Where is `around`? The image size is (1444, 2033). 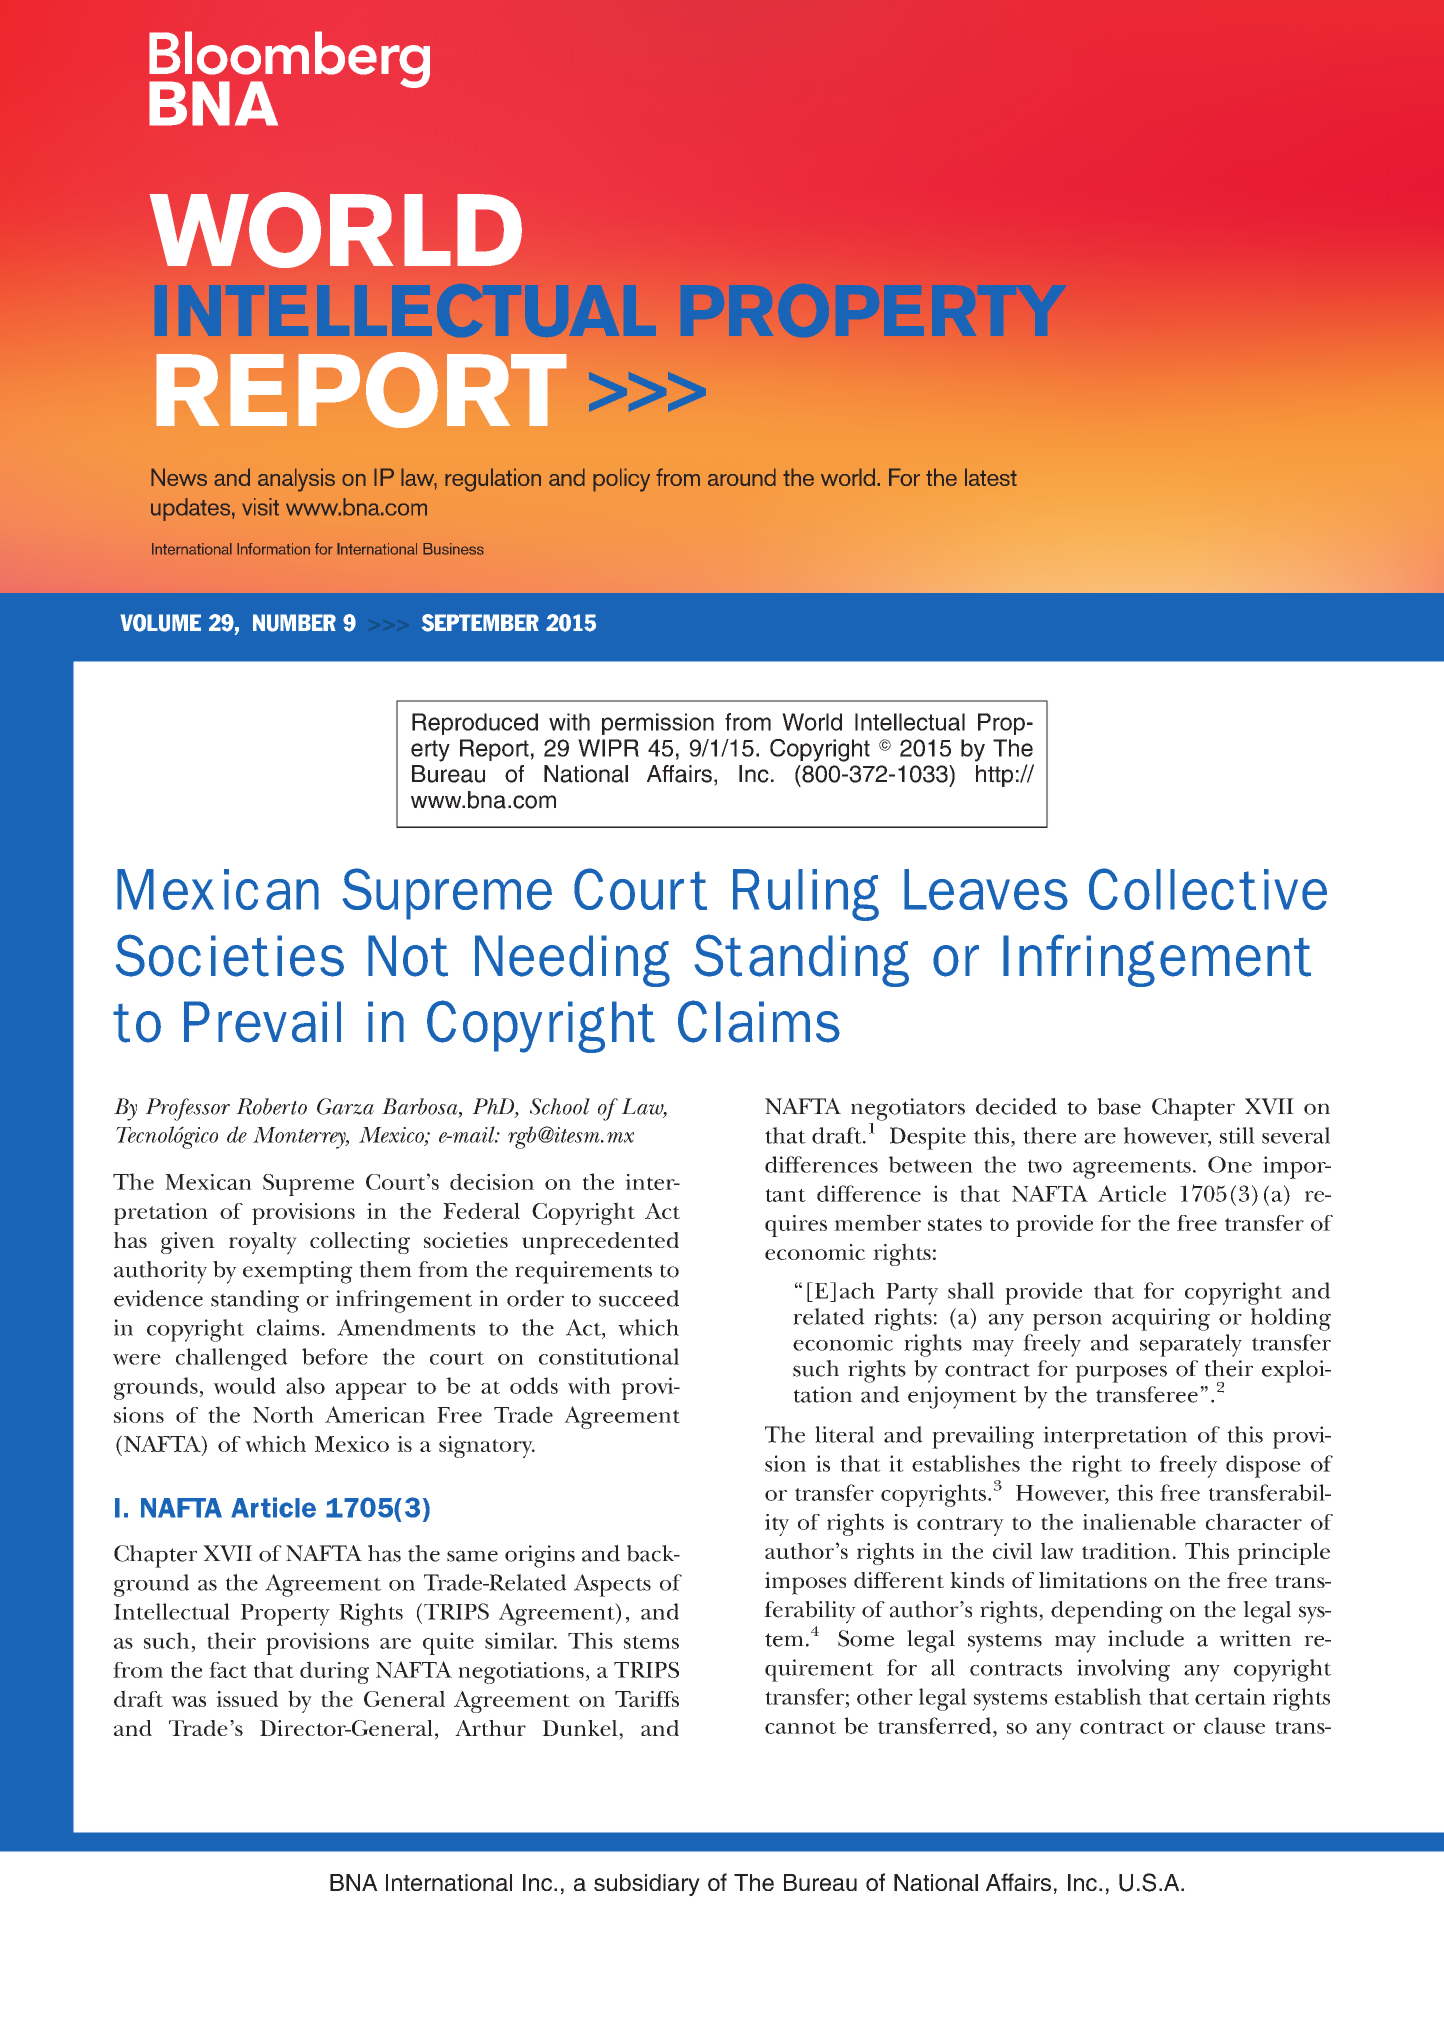
around is located at coordinates (742, 477).
